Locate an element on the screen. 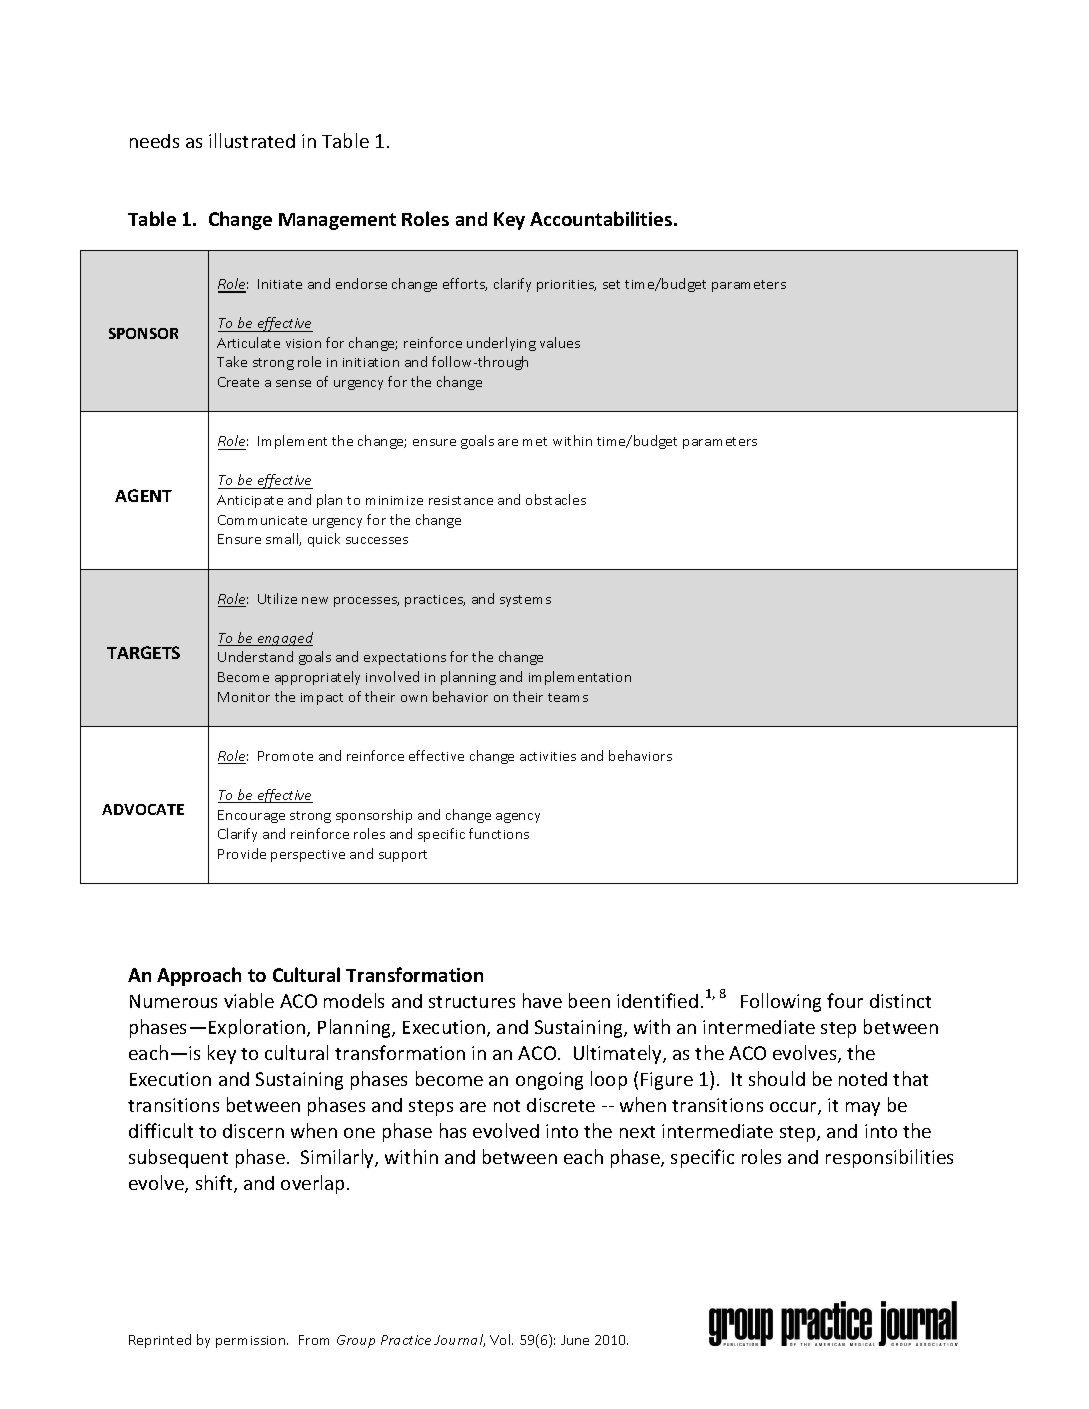 This screenshot has height=1409, width=1089. activities is located at coordinates (548, 756).
